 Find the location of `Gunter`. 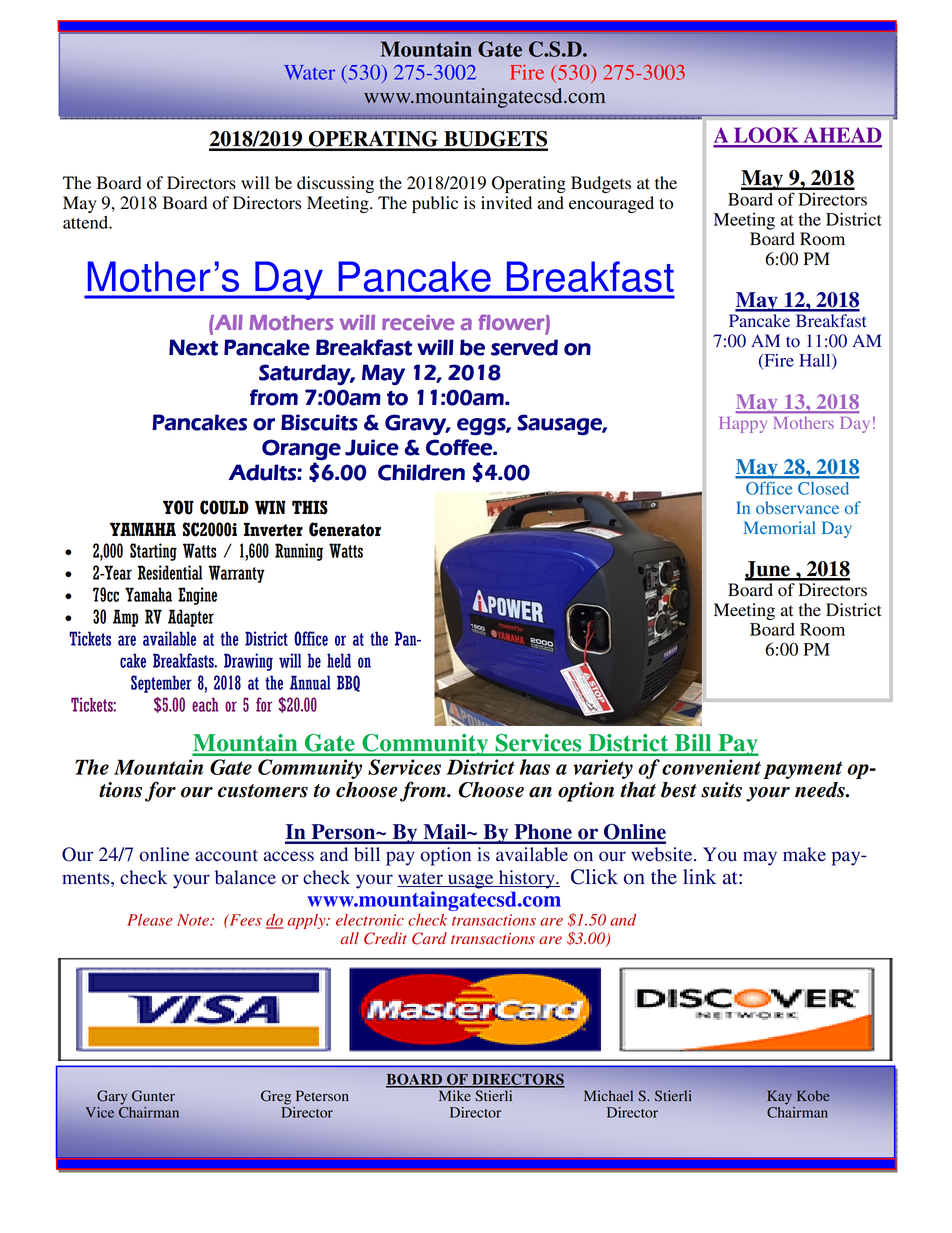

Gunter is located at coordinates (153, 1096).
